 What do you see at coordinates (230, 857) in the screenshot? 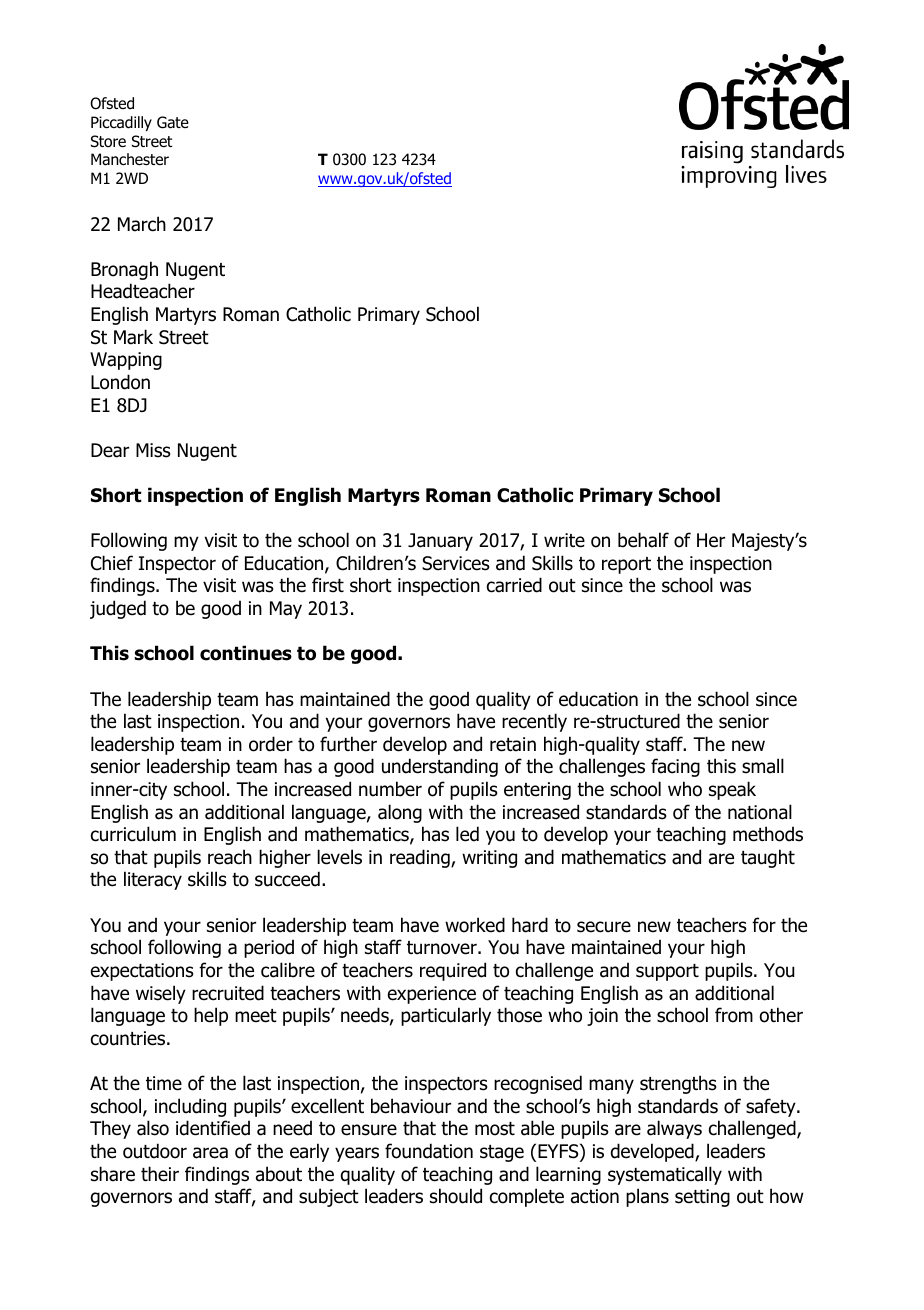
I see `reach` at bounding box center [230, 857].
